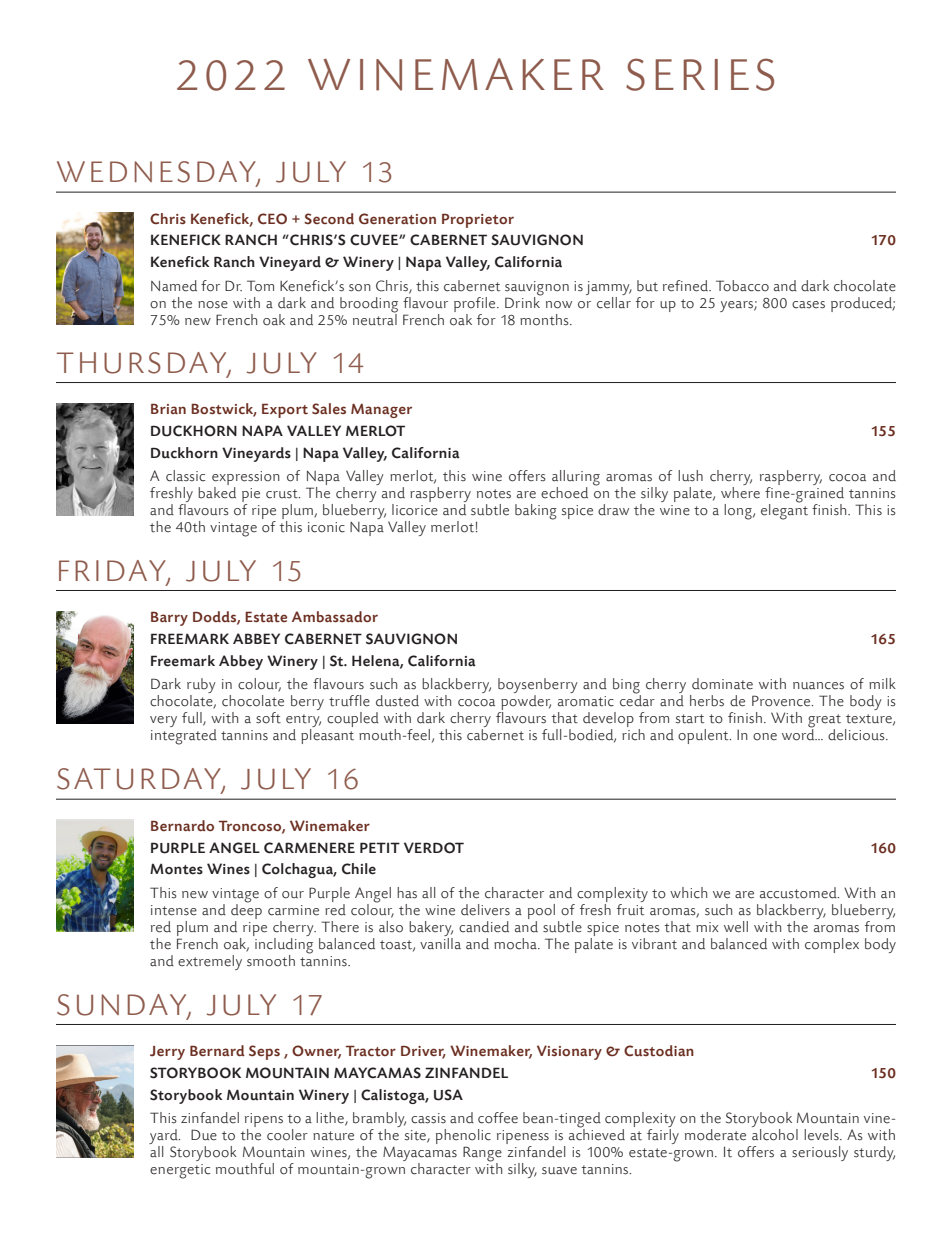  What do you see at coordinates (272, 219) in the document?
I see `CEO` at bounding box center [272, 219].
